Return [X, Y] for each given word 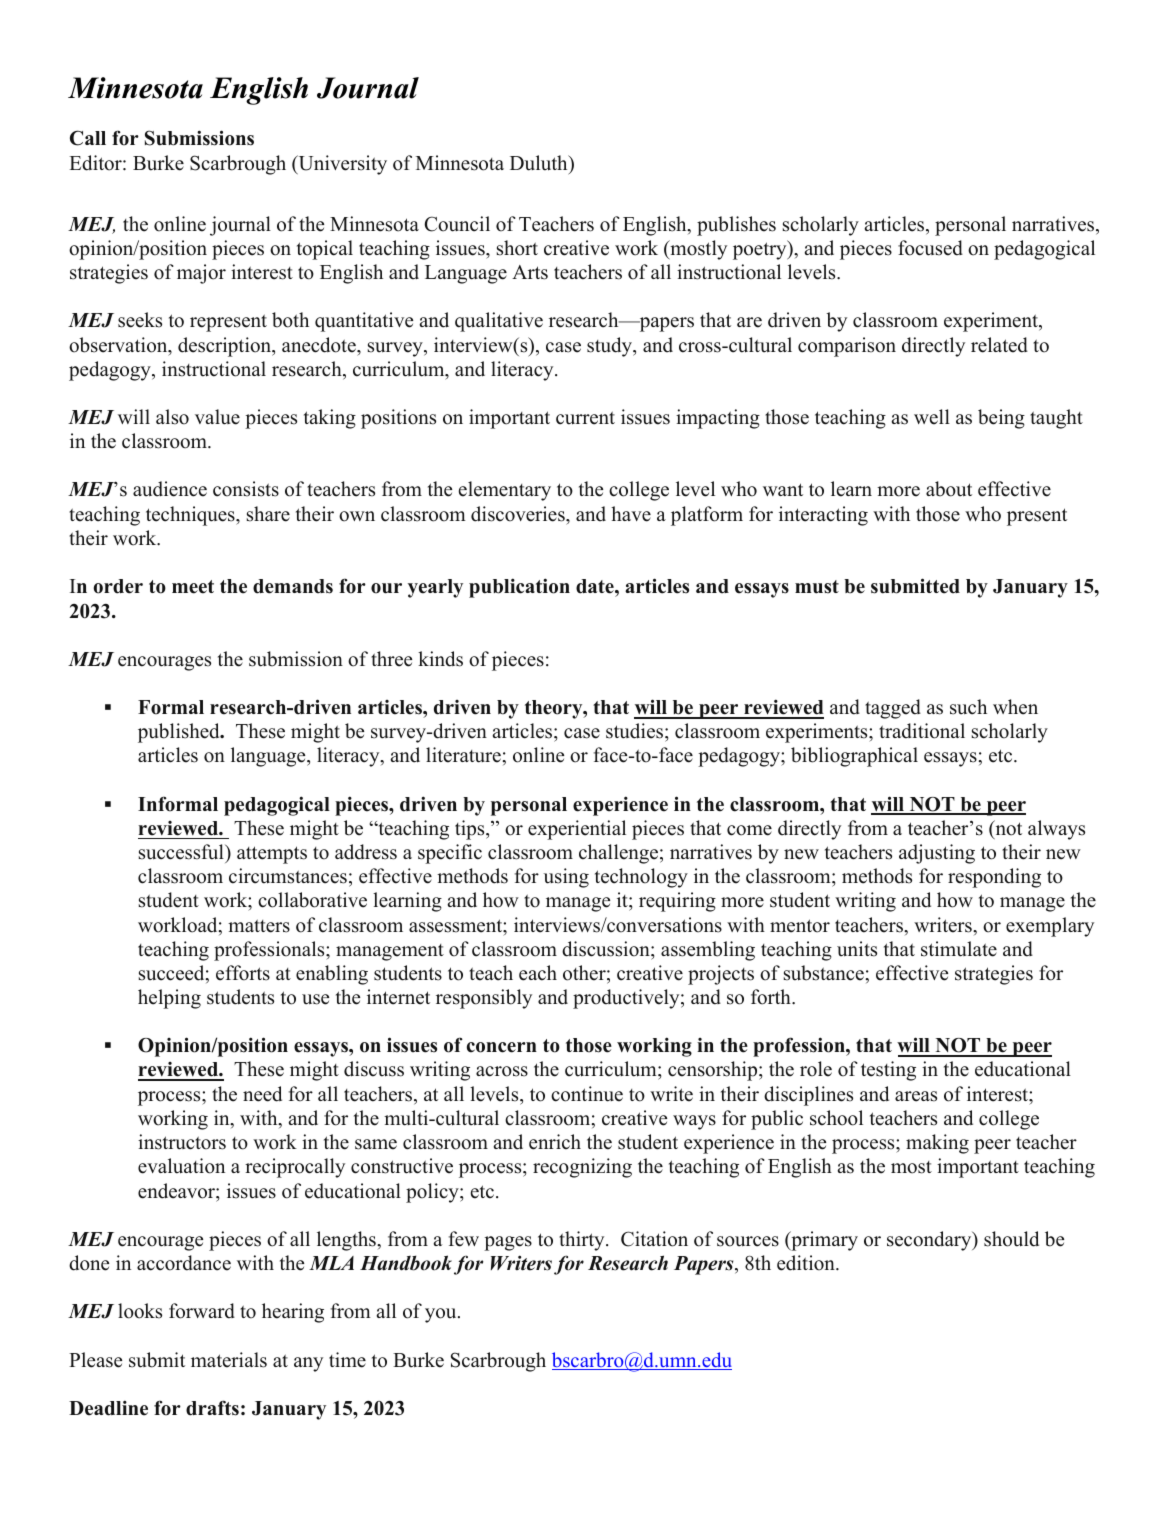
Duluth [540, 163]
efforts [243, 973]
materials [229, 1360]
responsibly [484, 999]
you [442, 1315]
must [817, 587]
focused [930, 248]
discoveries [519, 514]
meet [193, 587]
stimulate [959, 949]
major [201, 274]
